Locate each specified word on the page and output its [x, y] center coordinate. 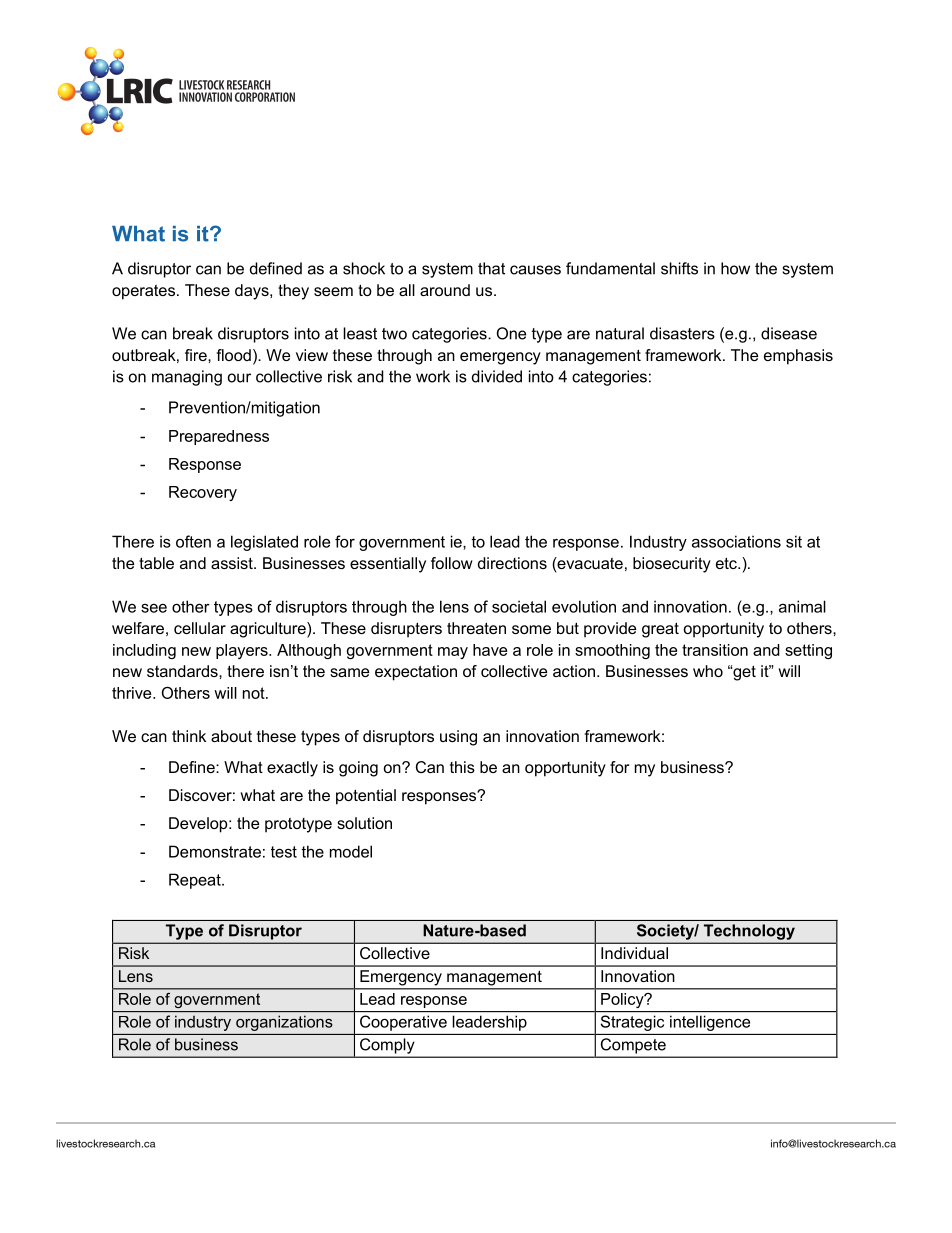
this [462, 767]
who [708, 671]
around [445, 290]
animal [802, 606]
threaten [476, 628]
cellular [200, 628]
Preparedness [219, 437]
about [231, 736]
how [735, 268]
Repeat [196, 881]
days [253, 292]
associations [736, 541]
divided [497, 376]
